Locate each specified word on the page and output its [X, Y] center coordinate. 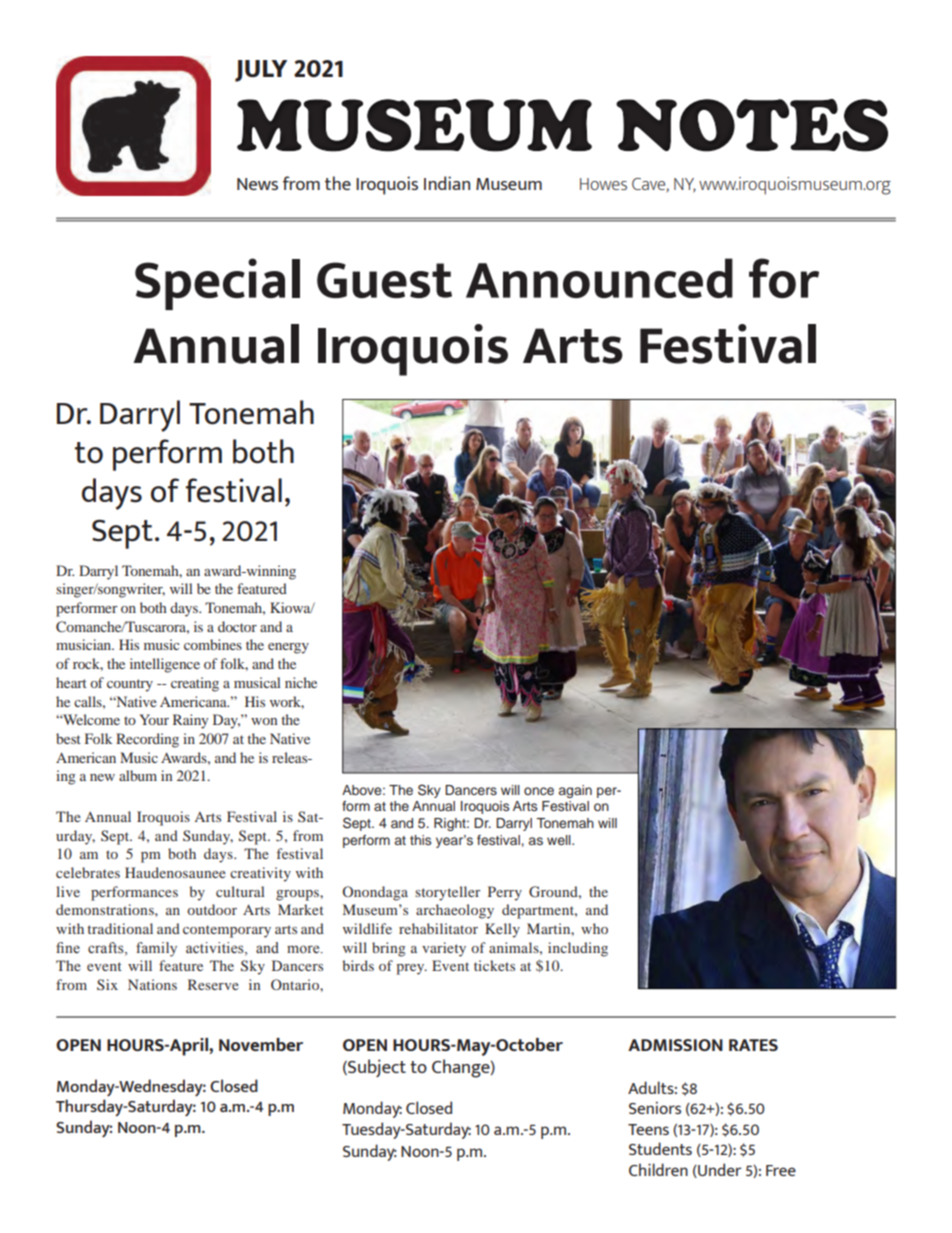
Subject [376, 1068]
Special [217, 284]
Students [660, 1148]
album [138, 775]
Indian [447, 183]
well [560, 840]
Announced [599, 278]
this [420, 840]
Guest [384, 280]
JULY [261, 71]
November [261, 1044]
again [575, 791]
